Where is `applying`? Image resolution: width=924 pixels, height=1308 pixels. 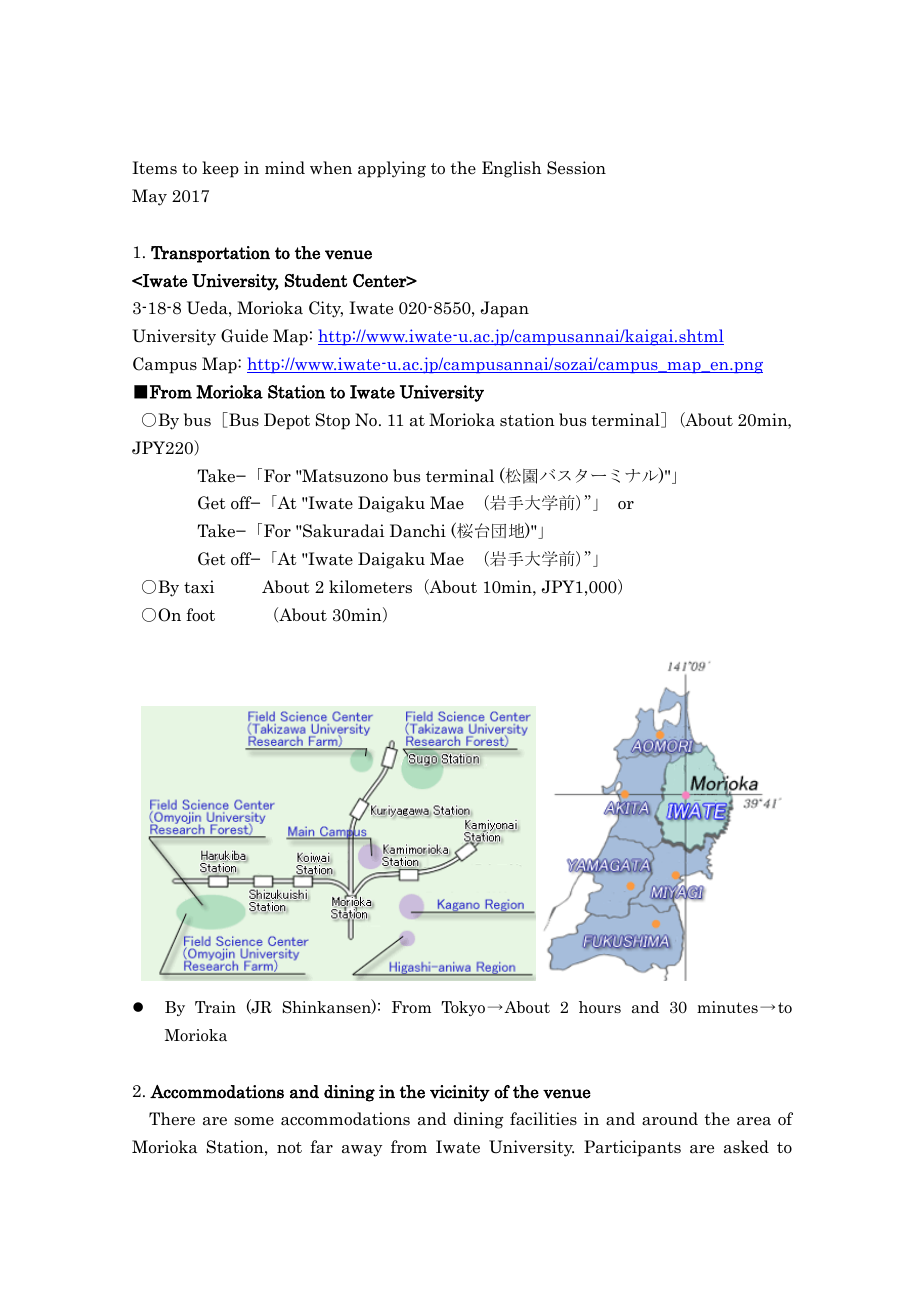
applying is located at coordinates (392, 169).
